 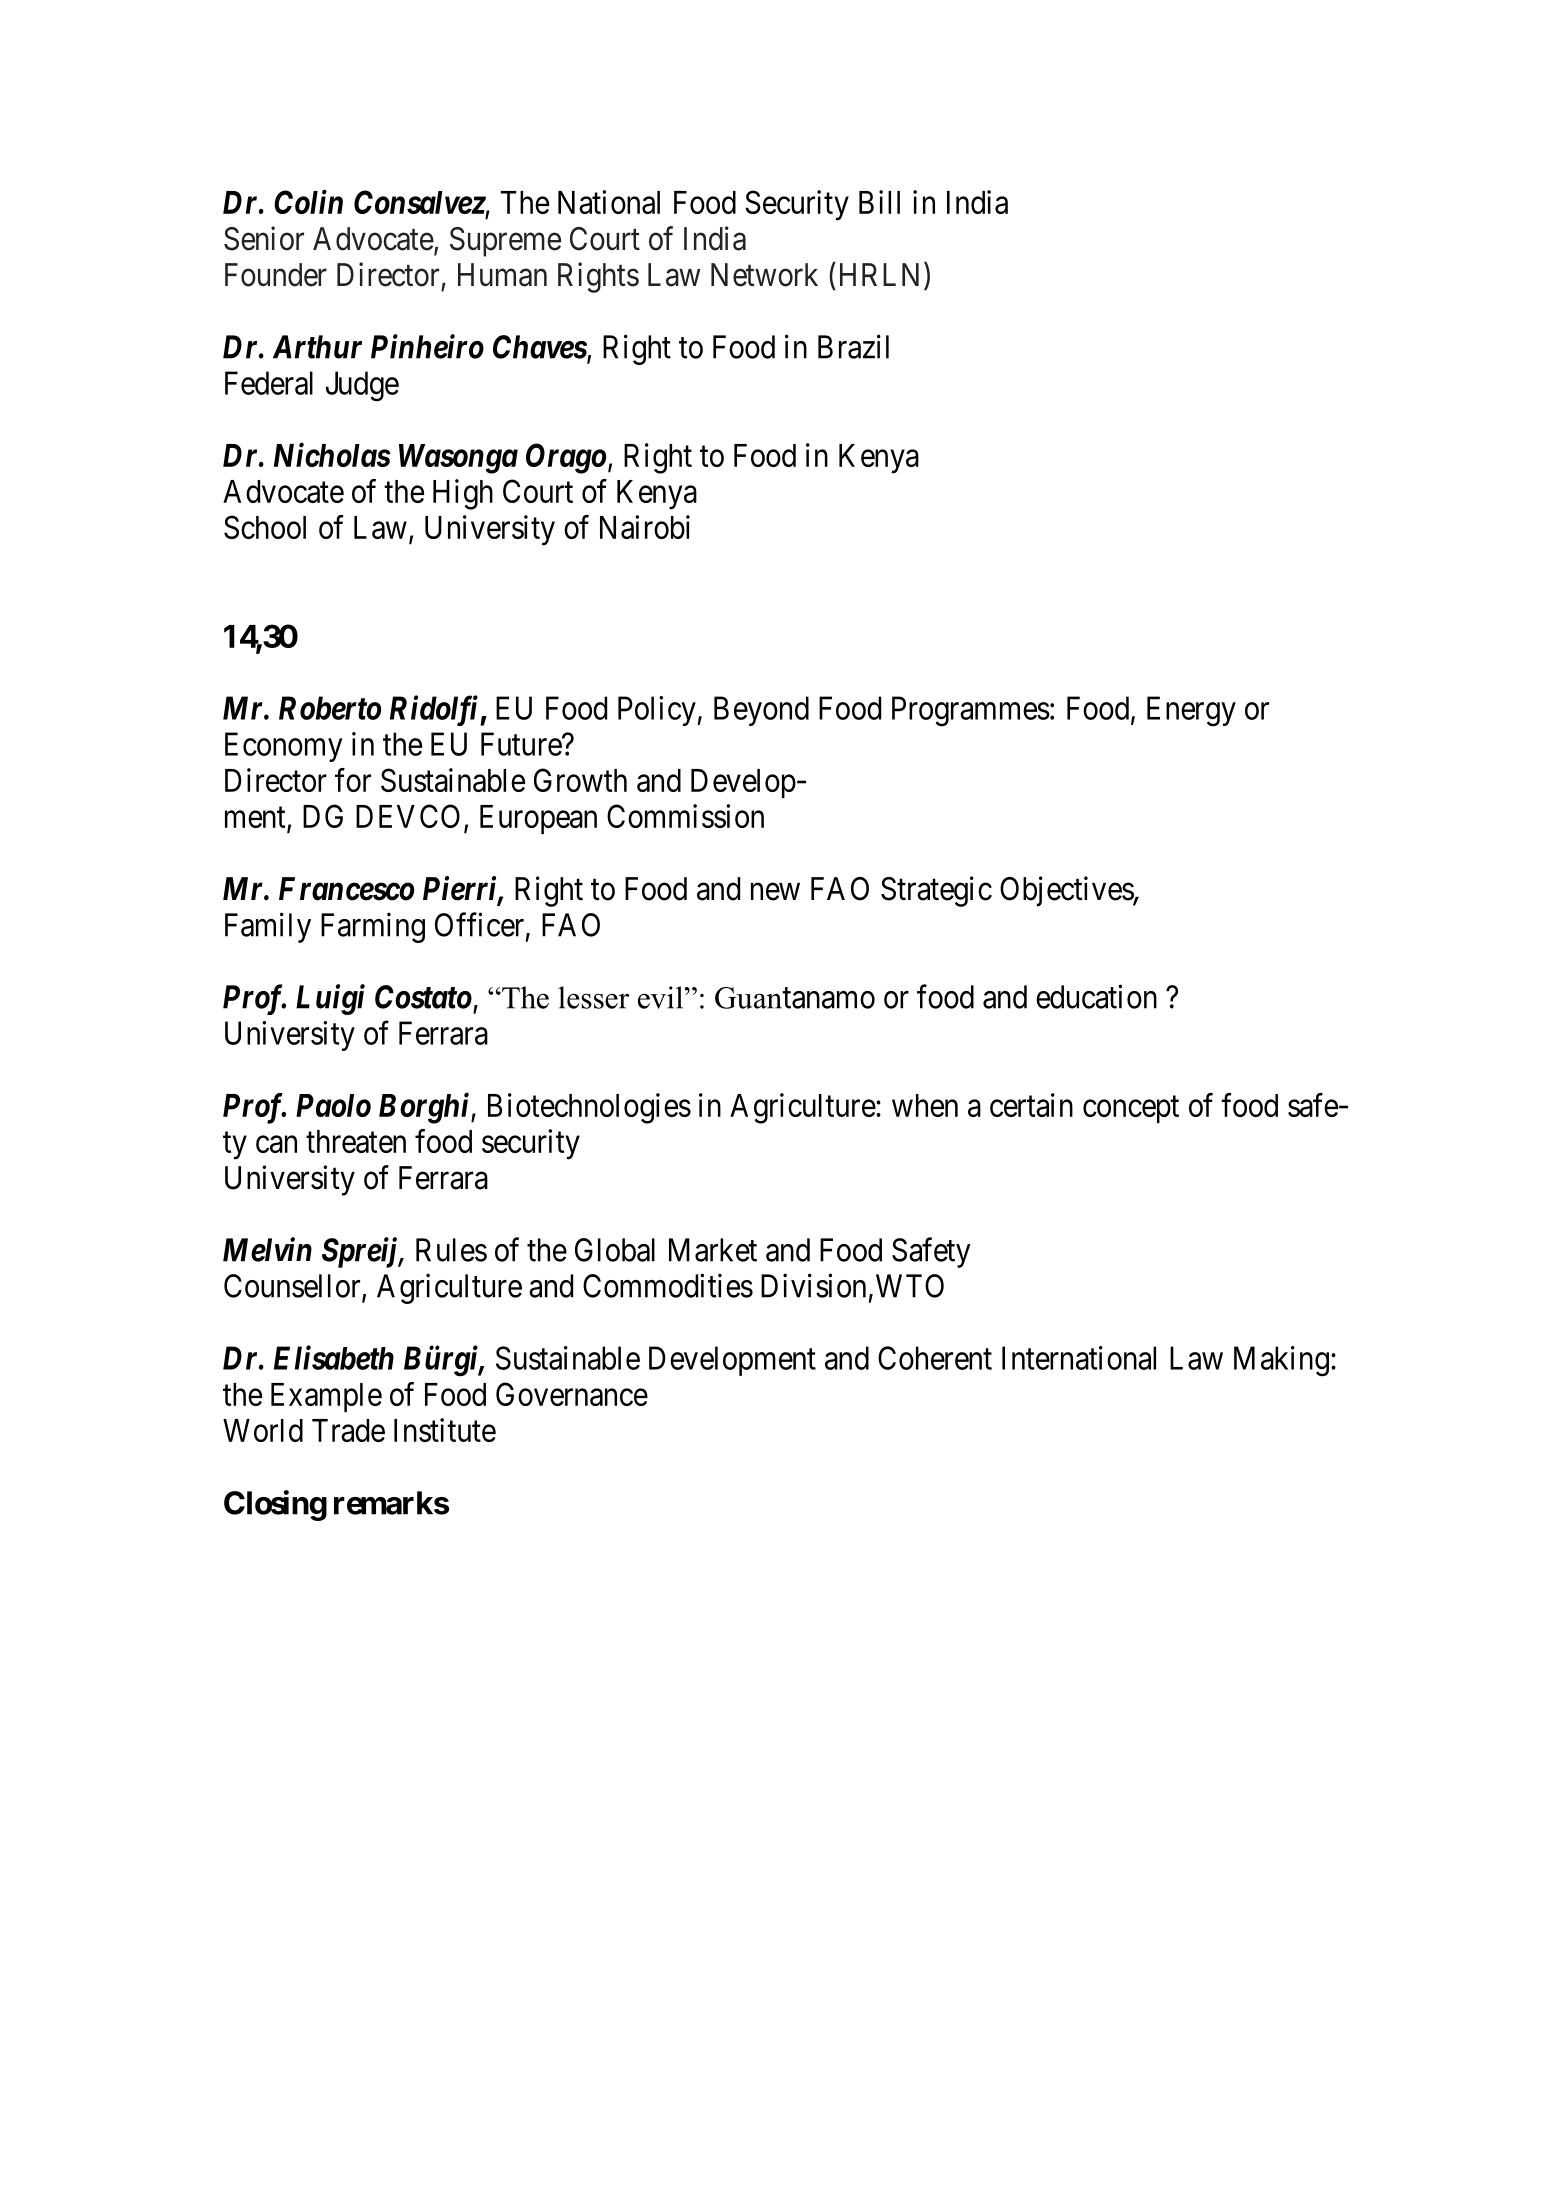 What do you see at coordinates (1131, 1109) in the page?
I see `concept` at bounding box center [1131, 1109].
